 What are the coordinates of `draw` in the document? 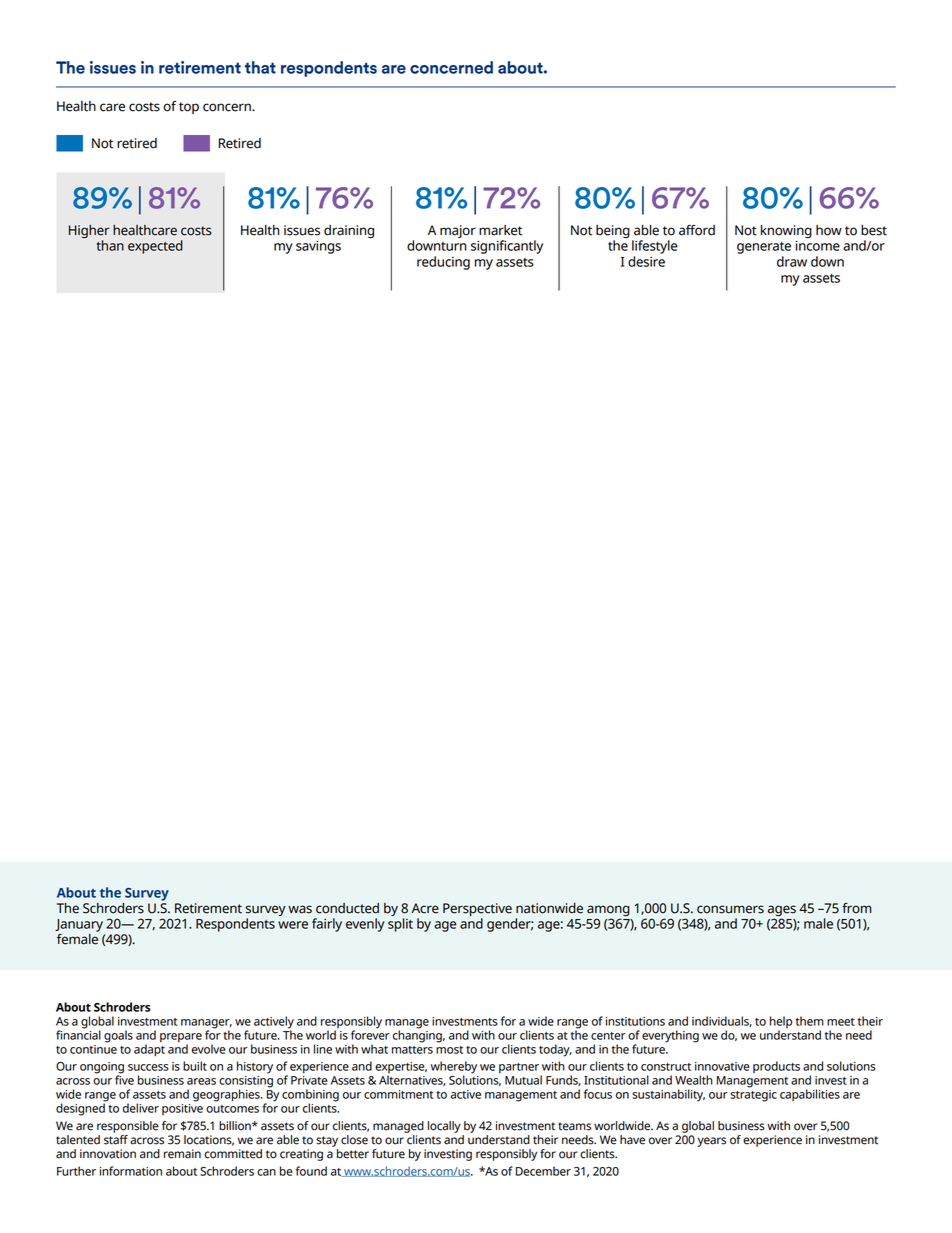 It's located at (792, 261).
